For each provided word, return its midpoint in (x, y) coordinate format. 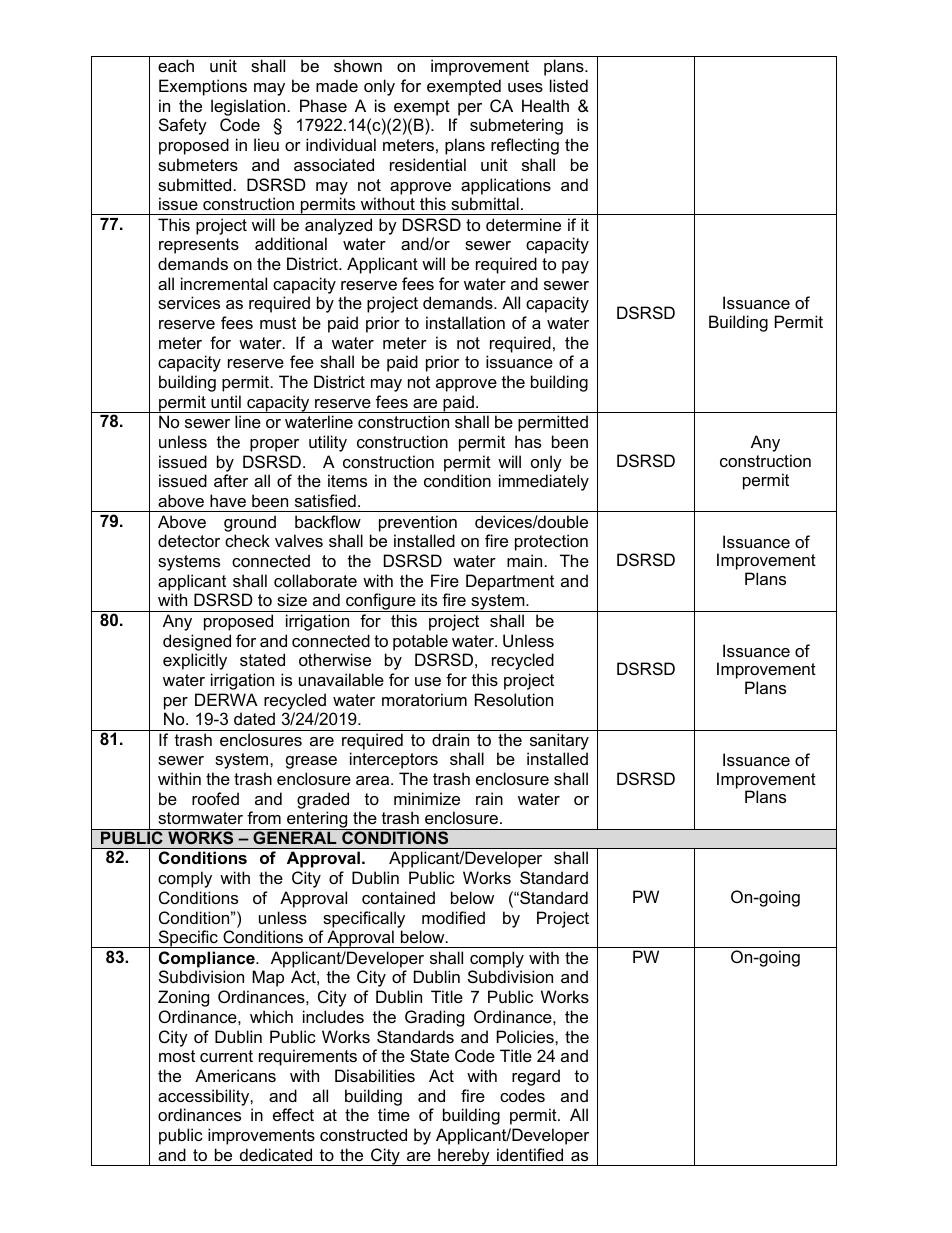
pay (575, 267)
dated (254, 718)
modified (453, 917)
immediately (544, 482)
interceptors (394, 760)
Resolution (514, 699)
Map (268, 978)
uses (525, 87)
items (347, 480)
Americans (235, 1075)
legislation (248, 107)
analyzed (338, 226)
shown (358, 65)
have (228, 500)
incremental (224, 283)
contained (398, 897)
